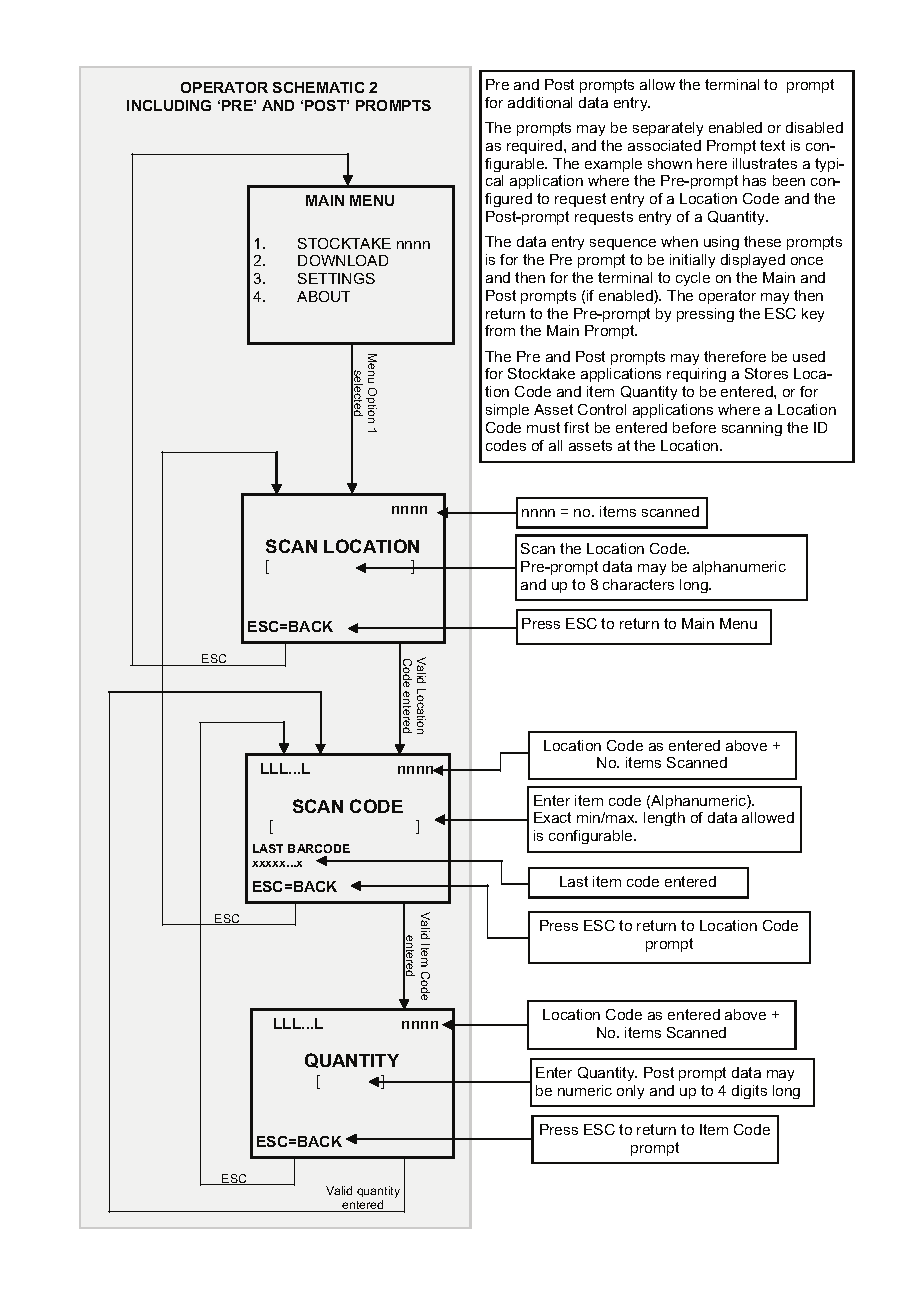  What do you see at coordinates (749, 1092) in the document?
I see `digits` at bounding box center [749, 1092].
